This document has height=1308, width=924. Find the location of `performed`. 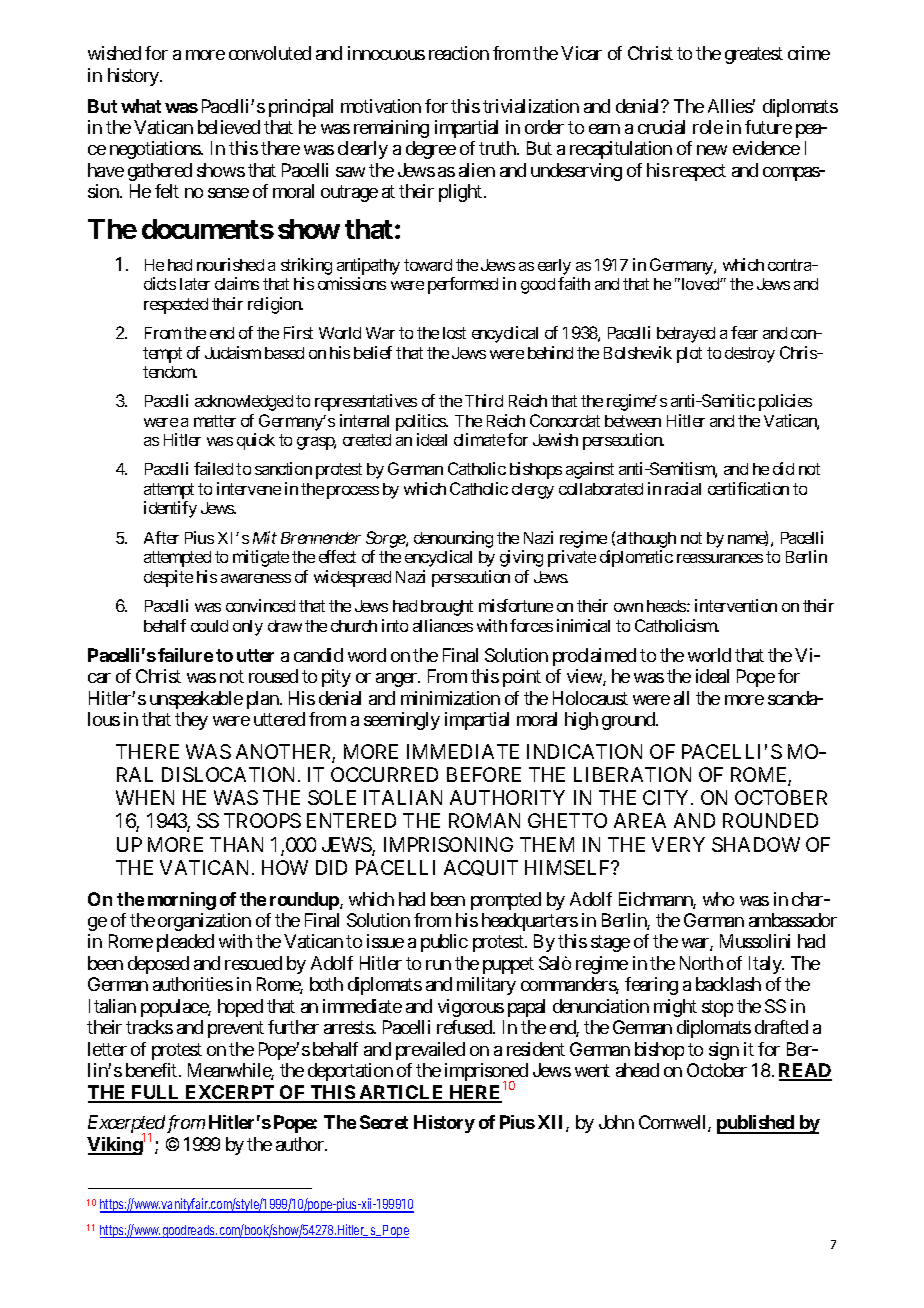

performed is located at coordinates (463, 285).
